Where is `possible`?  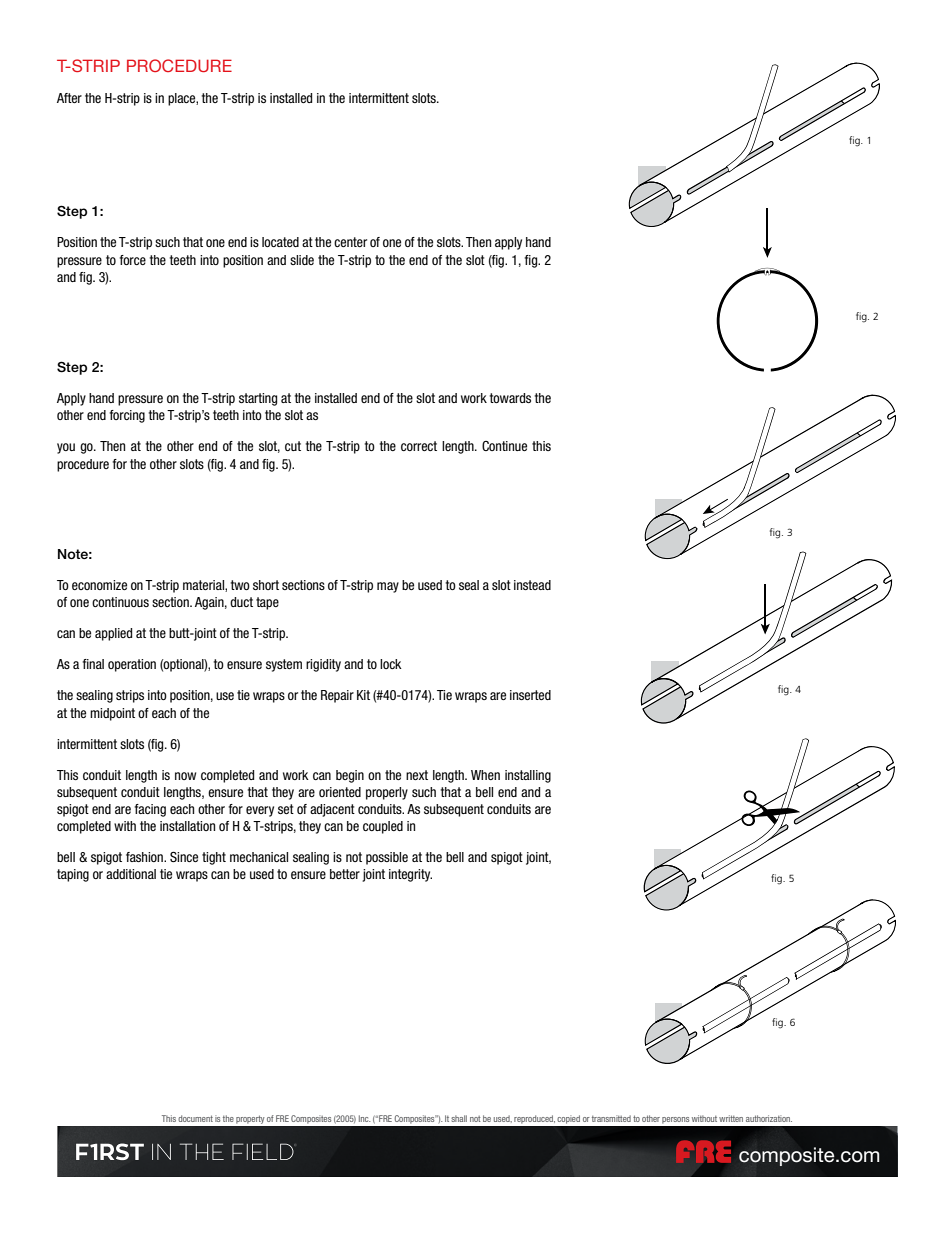 possible is located at coordinates (387, 858).
